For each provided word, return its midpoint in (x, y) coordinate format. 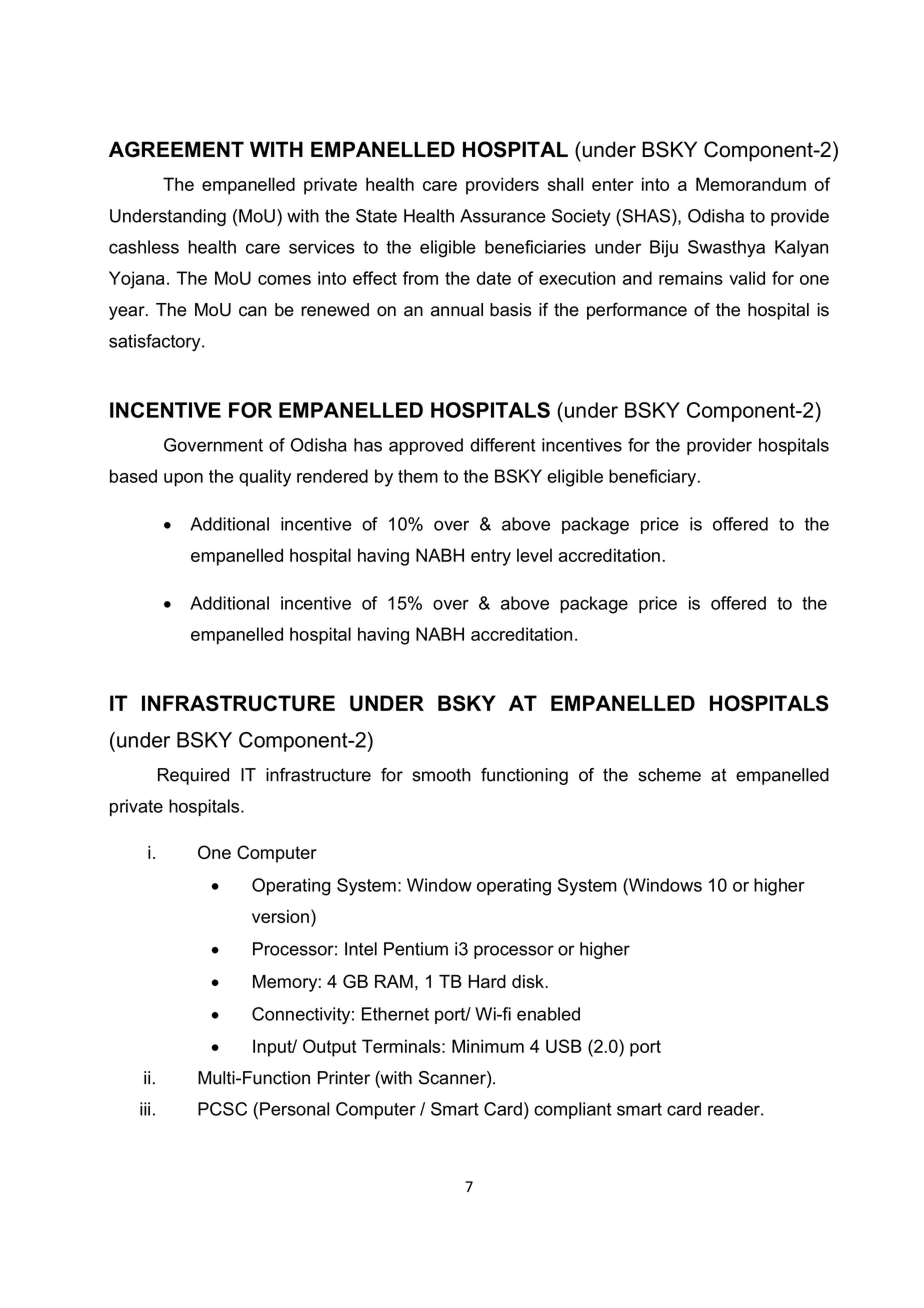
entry (491, 557)
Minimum (488, 1046)
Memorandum (751, 184)
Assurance (503, 216)
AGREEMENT (176, 149)
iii (145, 1109)
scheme (669, 775)
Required (193, 776)
